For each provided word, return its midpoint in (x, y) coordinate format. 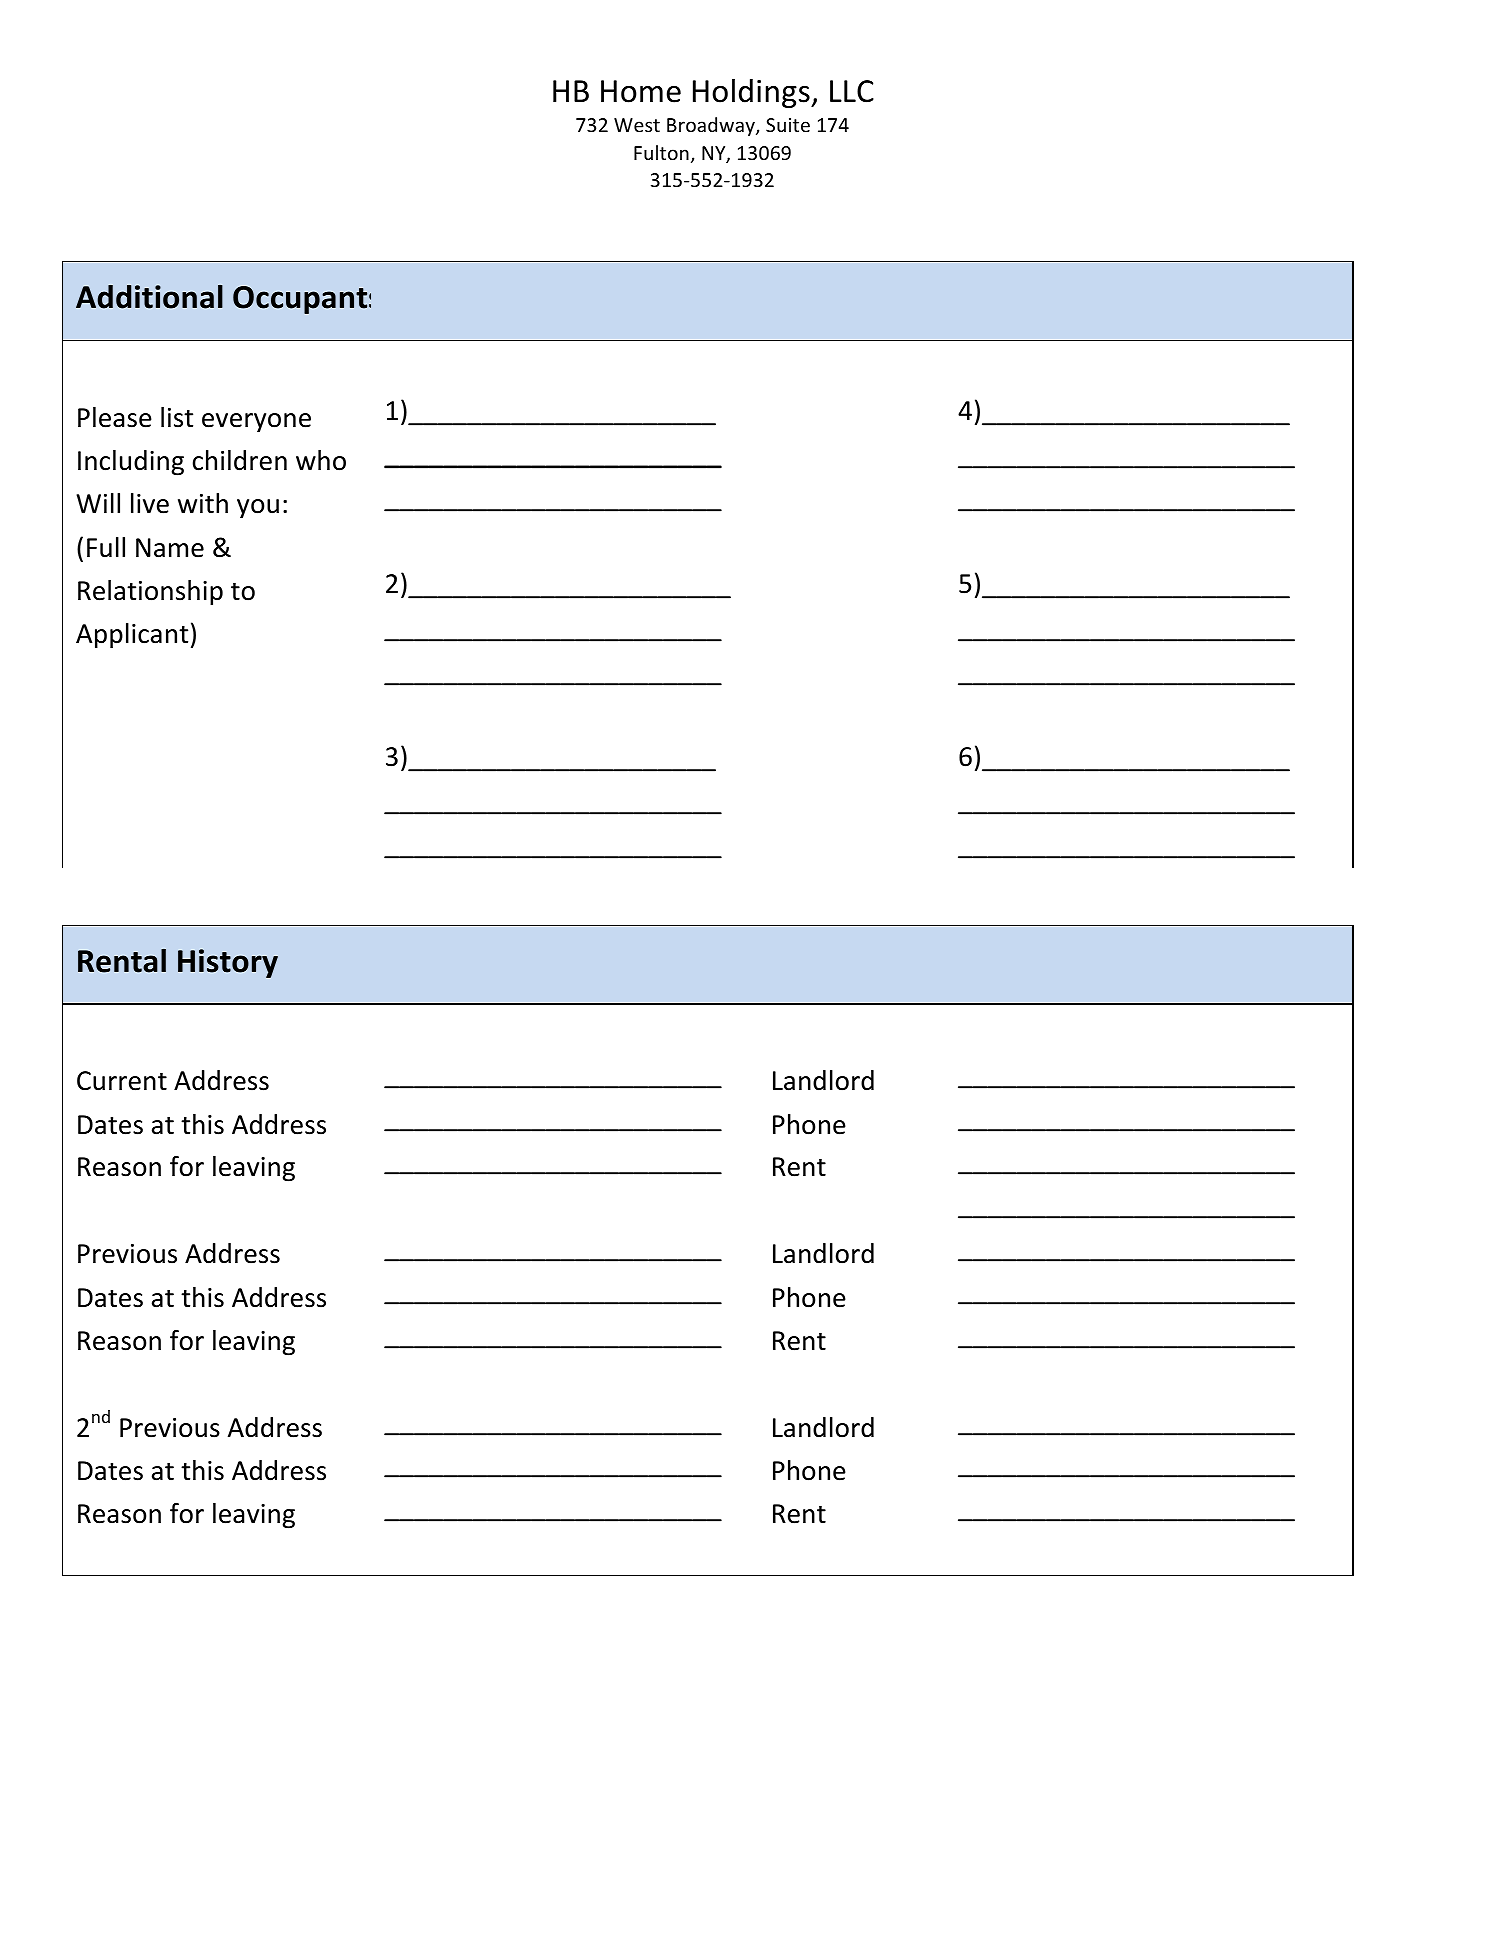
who (321, 460)
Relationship (150, 593)
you (258, 509)
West (637, 125)
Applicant (132, 636)
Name (170, 548)
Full (106, 547)
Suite (788, 125)
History (228, 963)
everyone (256, 423)
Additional (149, 297)
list (177, 417)
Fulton (661, 152)
